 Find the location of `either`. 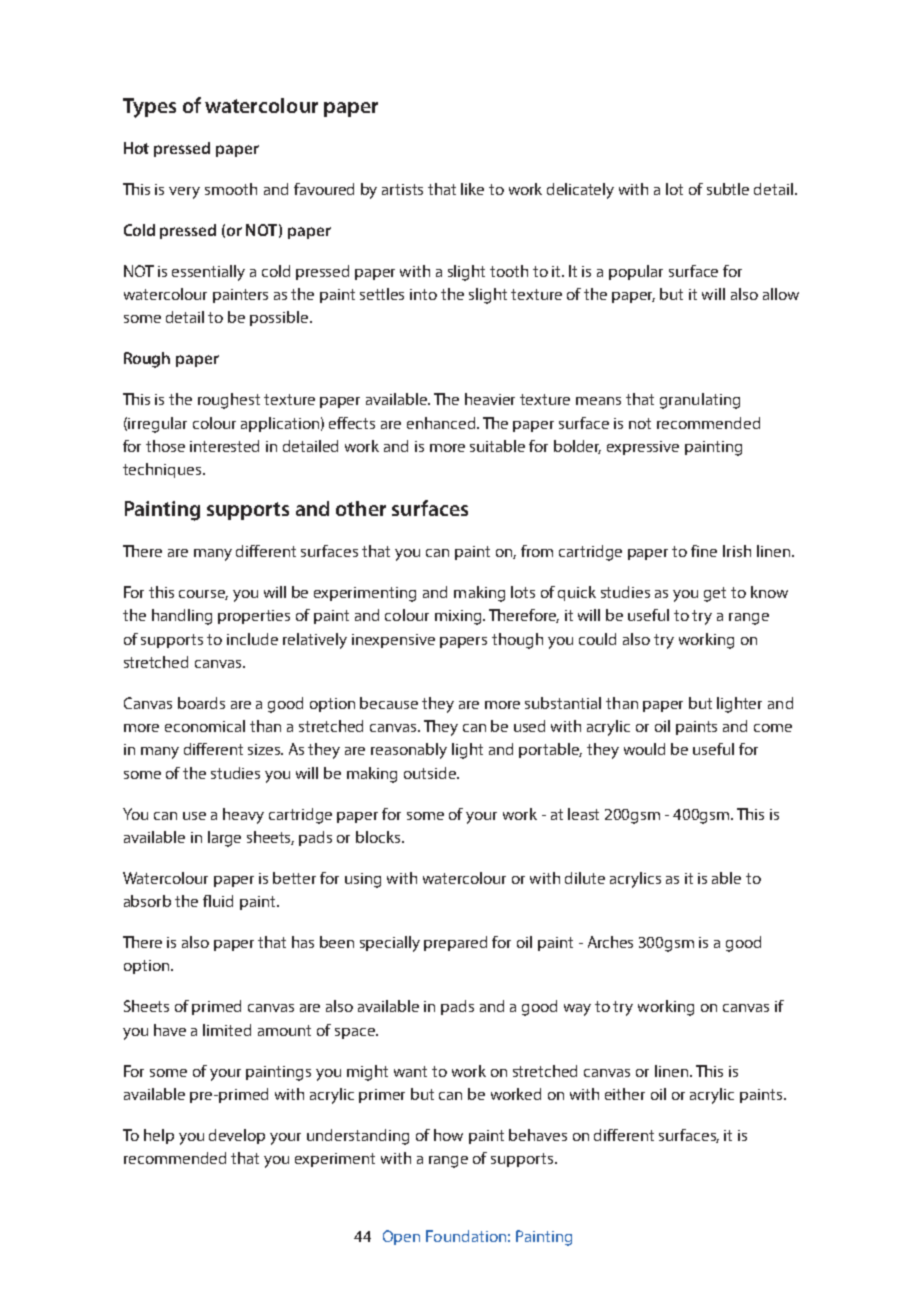

either is located at coordinates (625, 1094).
